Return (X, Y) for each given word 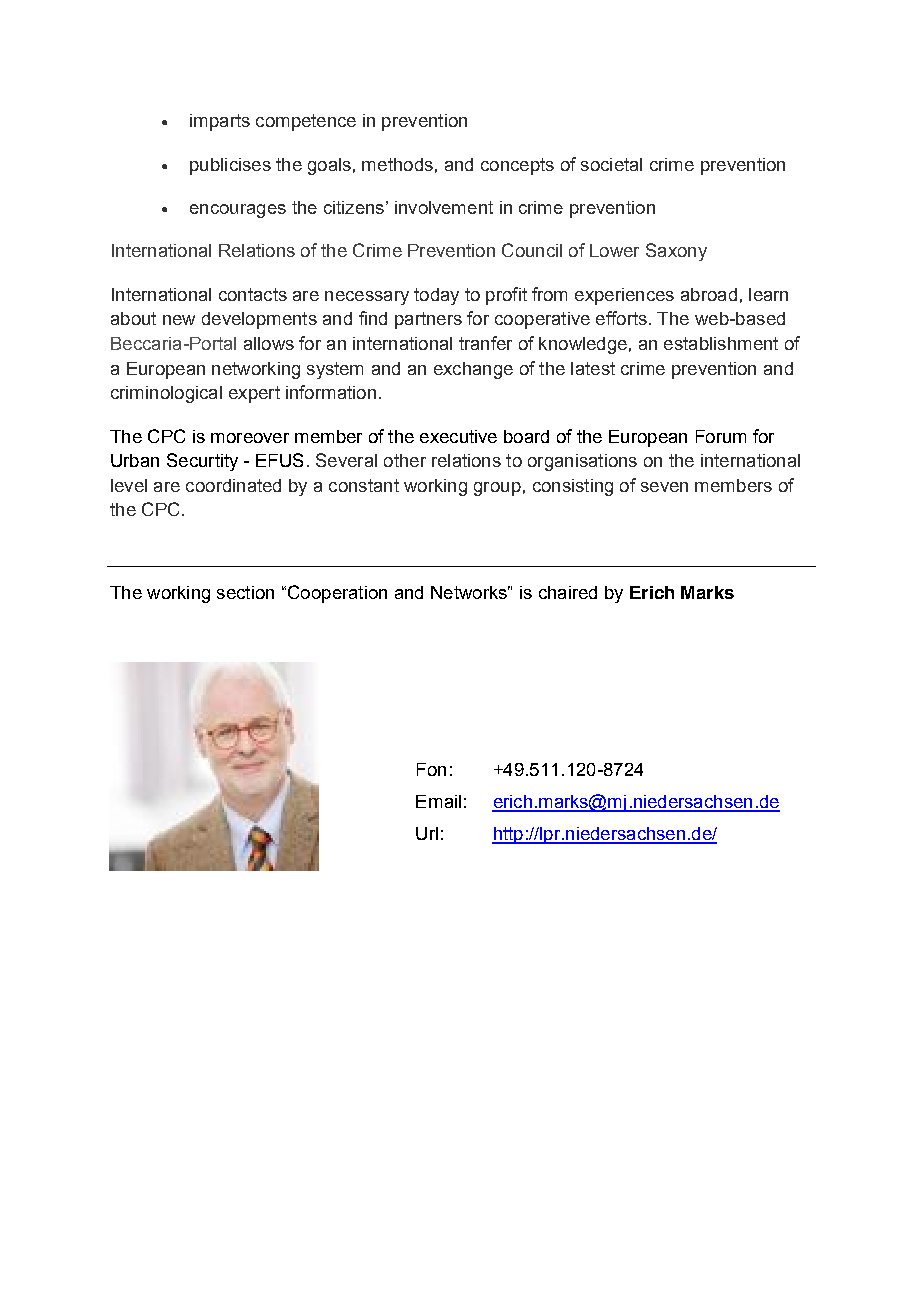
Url (427, 833)
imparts (220, 122)
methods (397, 164)
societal (611, 164)
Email (438, 801)
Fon (431, 769)
